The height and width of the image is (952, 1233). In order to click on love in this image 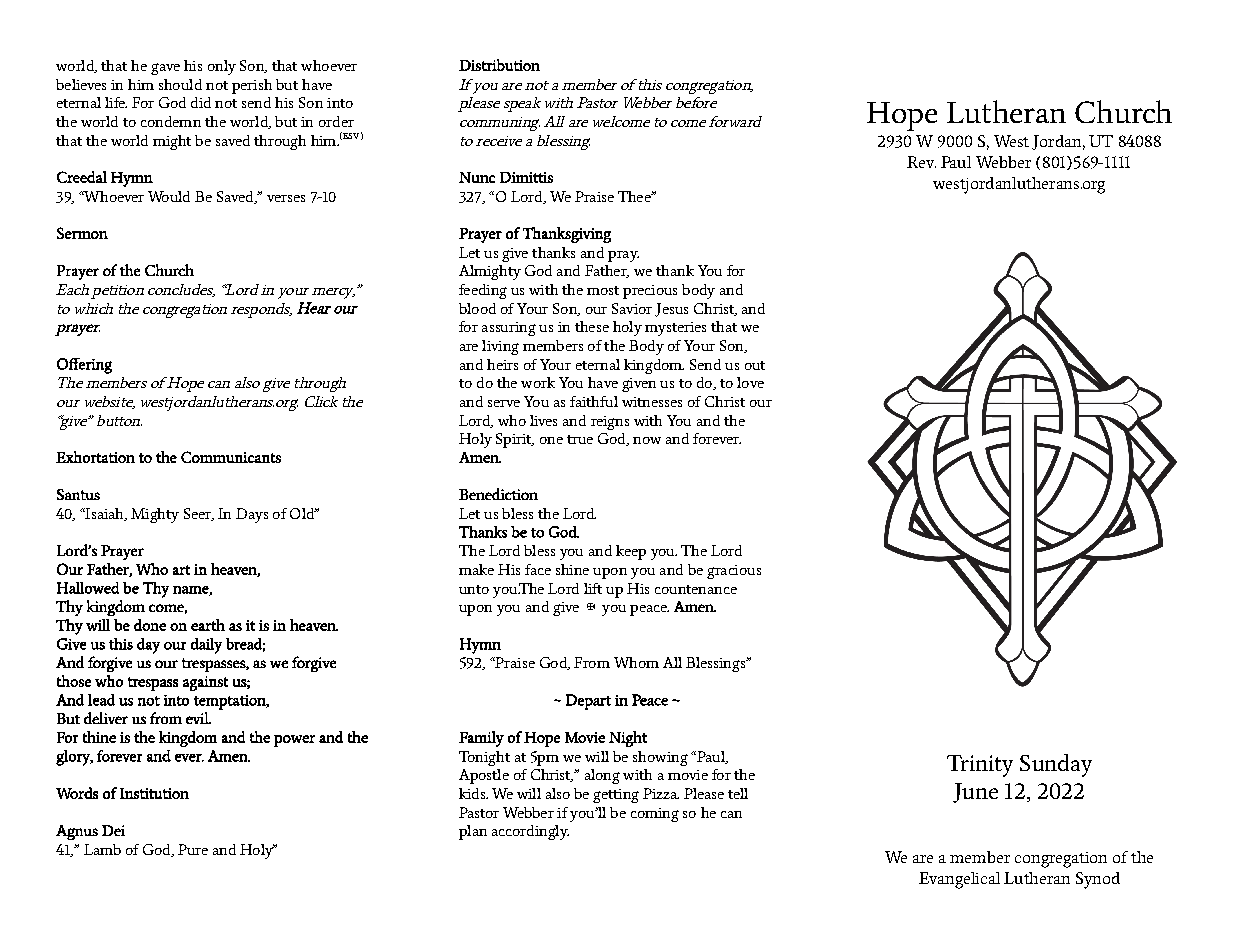, I will do `click(750, 382)`.
